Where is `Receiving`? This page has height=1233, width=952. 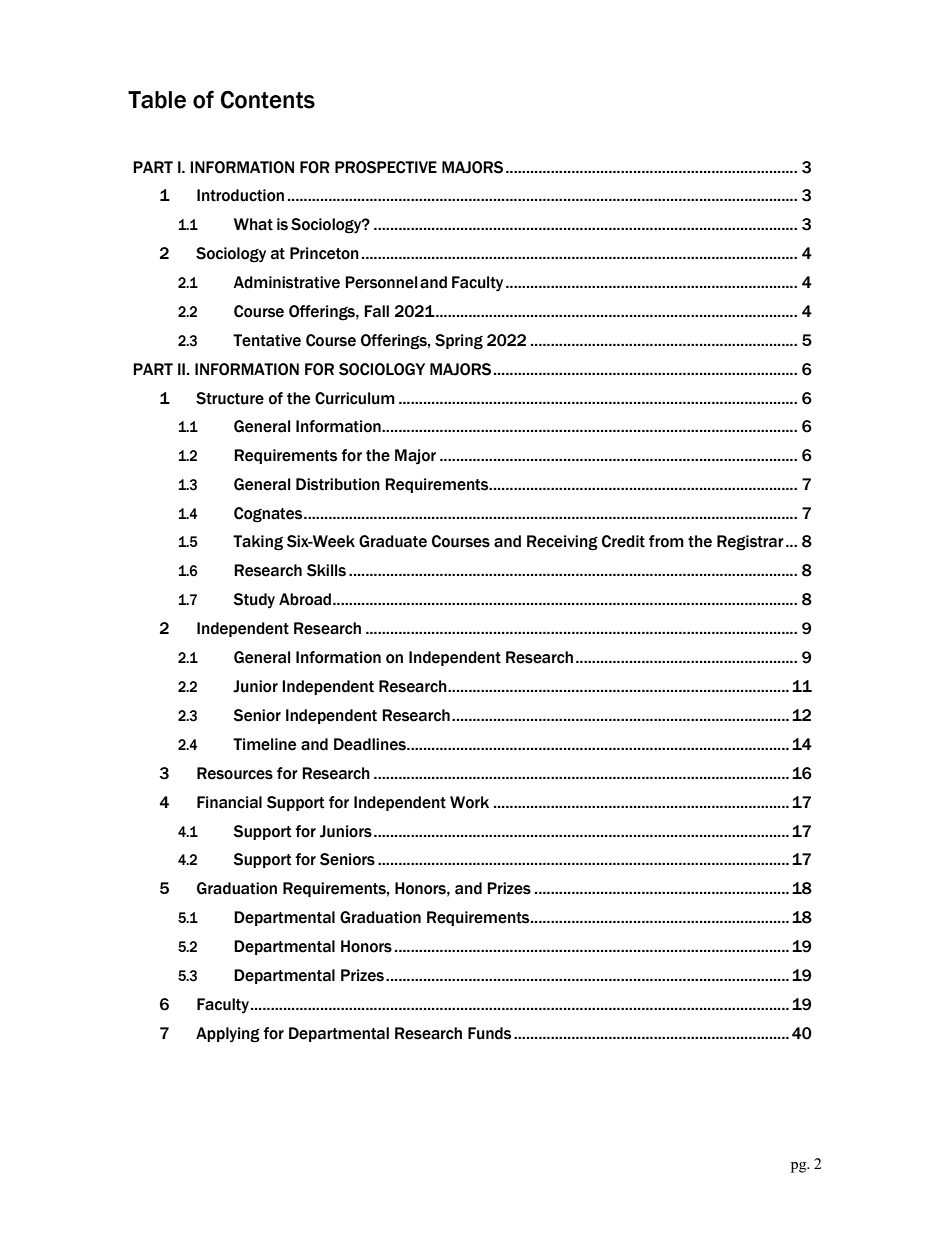 Receiving is located at coordinates (562, 543).
